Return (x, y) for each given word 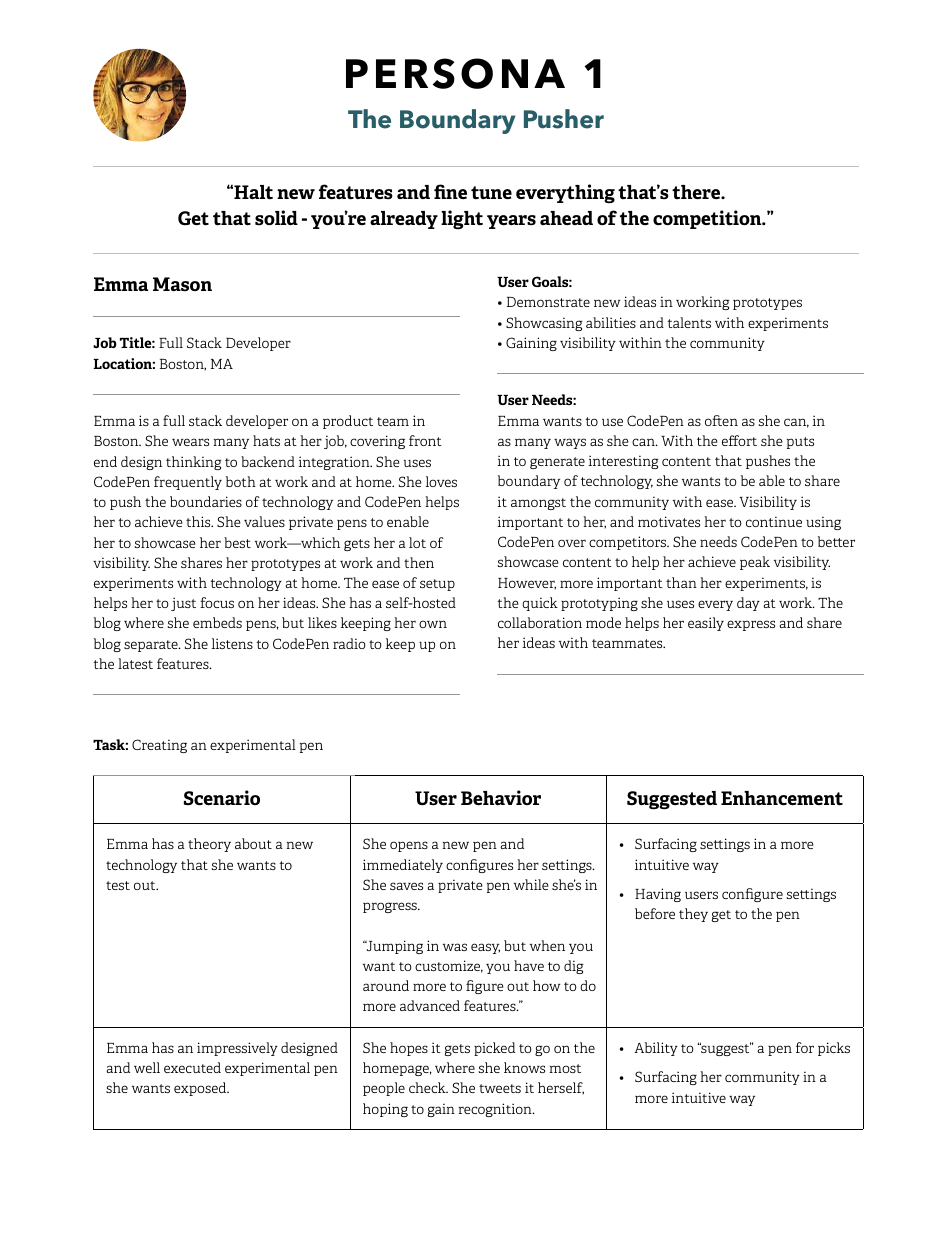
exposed (201, 1089)
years (511, 222)
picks (834, 1049)
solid (276, 218)
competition (708, 219)
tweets (500, 1088)
